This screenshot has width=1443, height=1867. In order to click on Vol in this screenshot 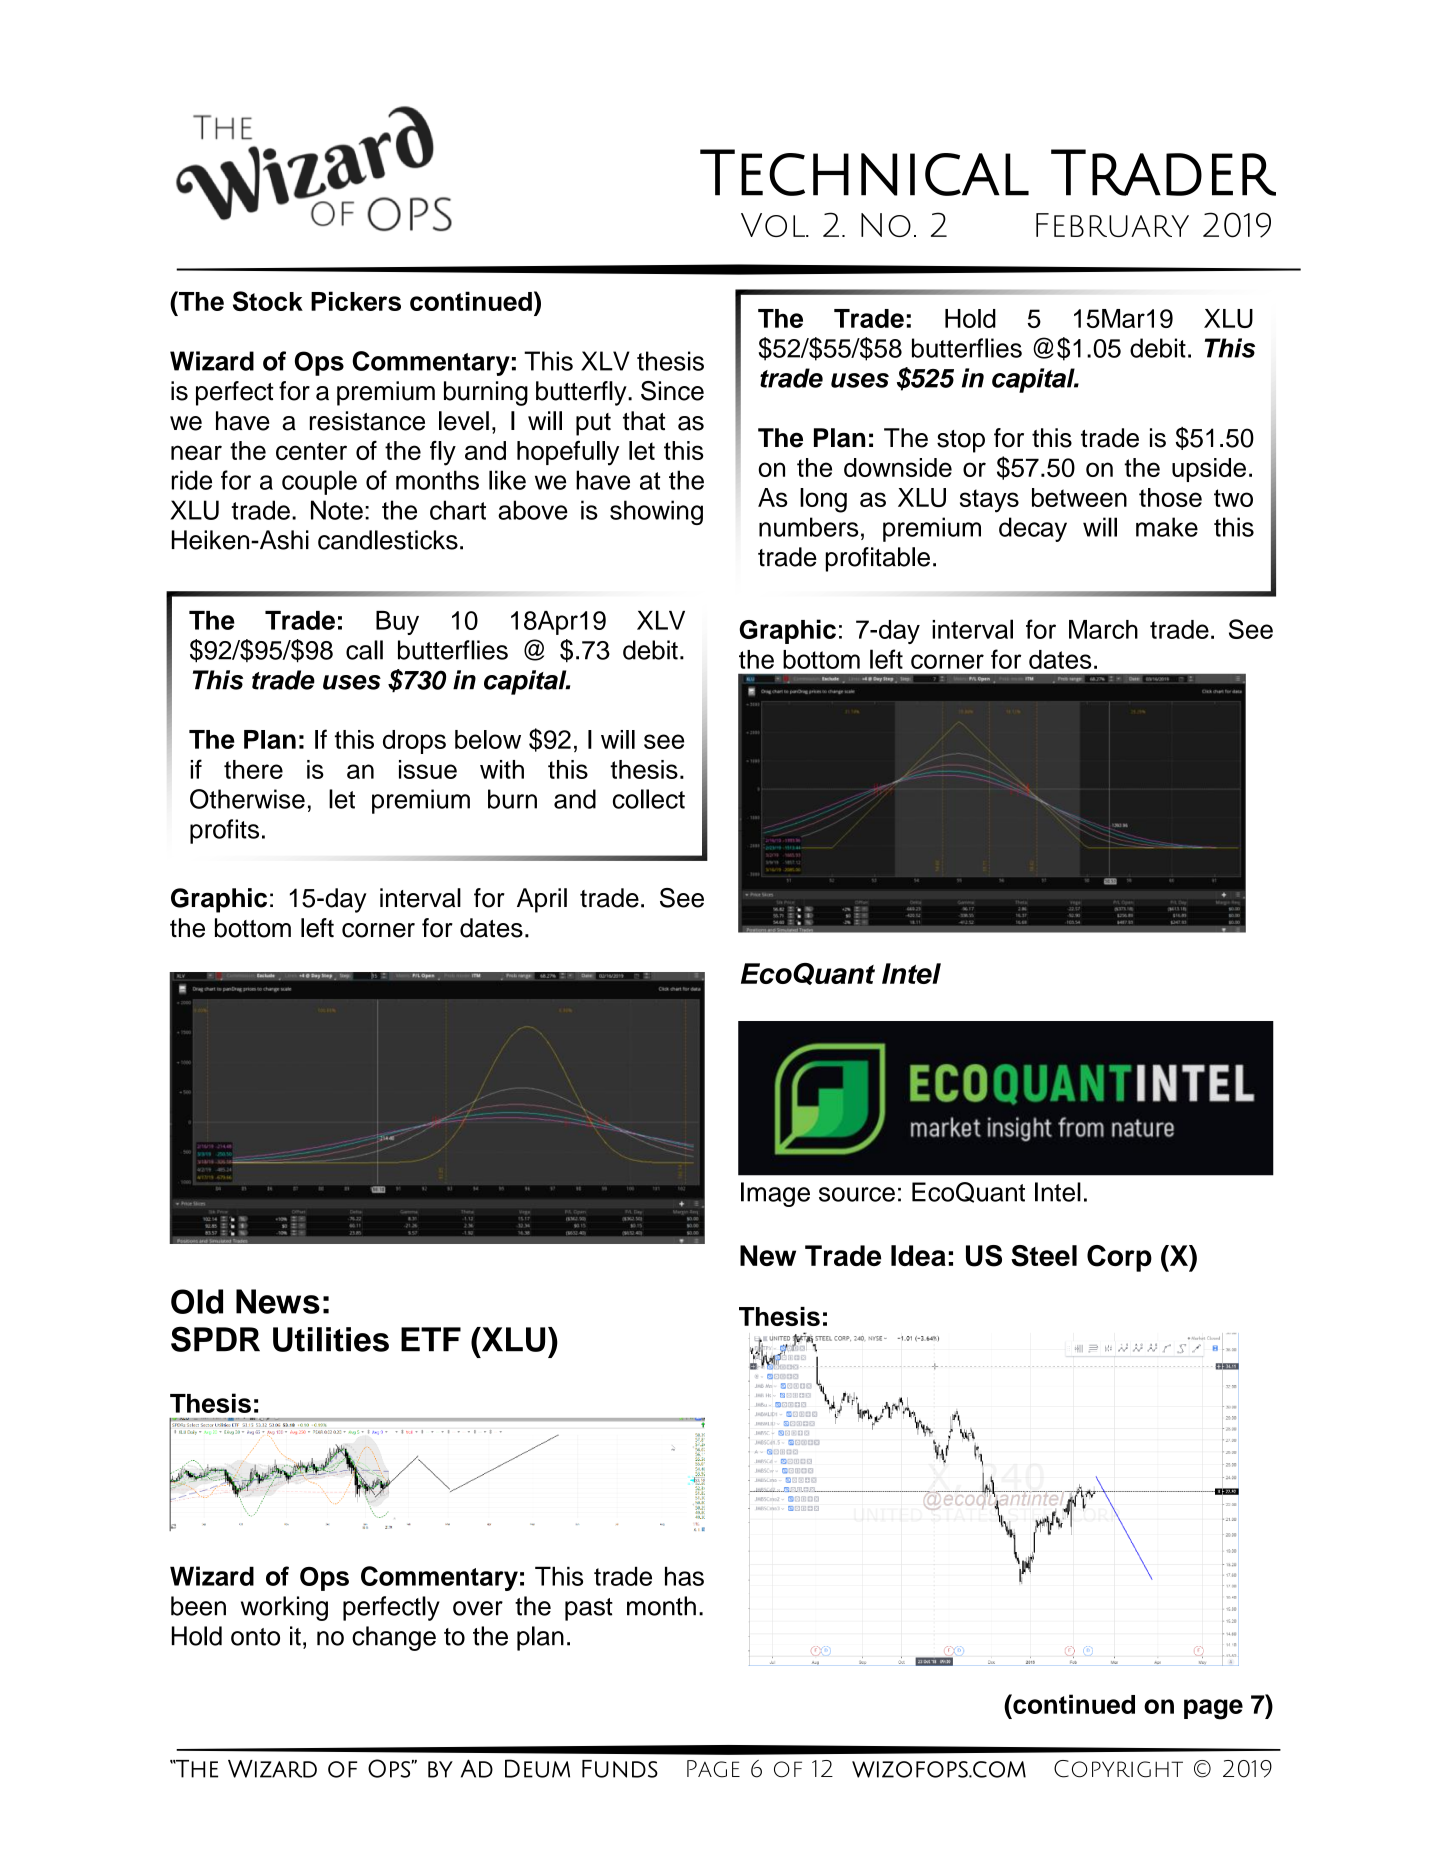, I will do `click(774, 225)`.
